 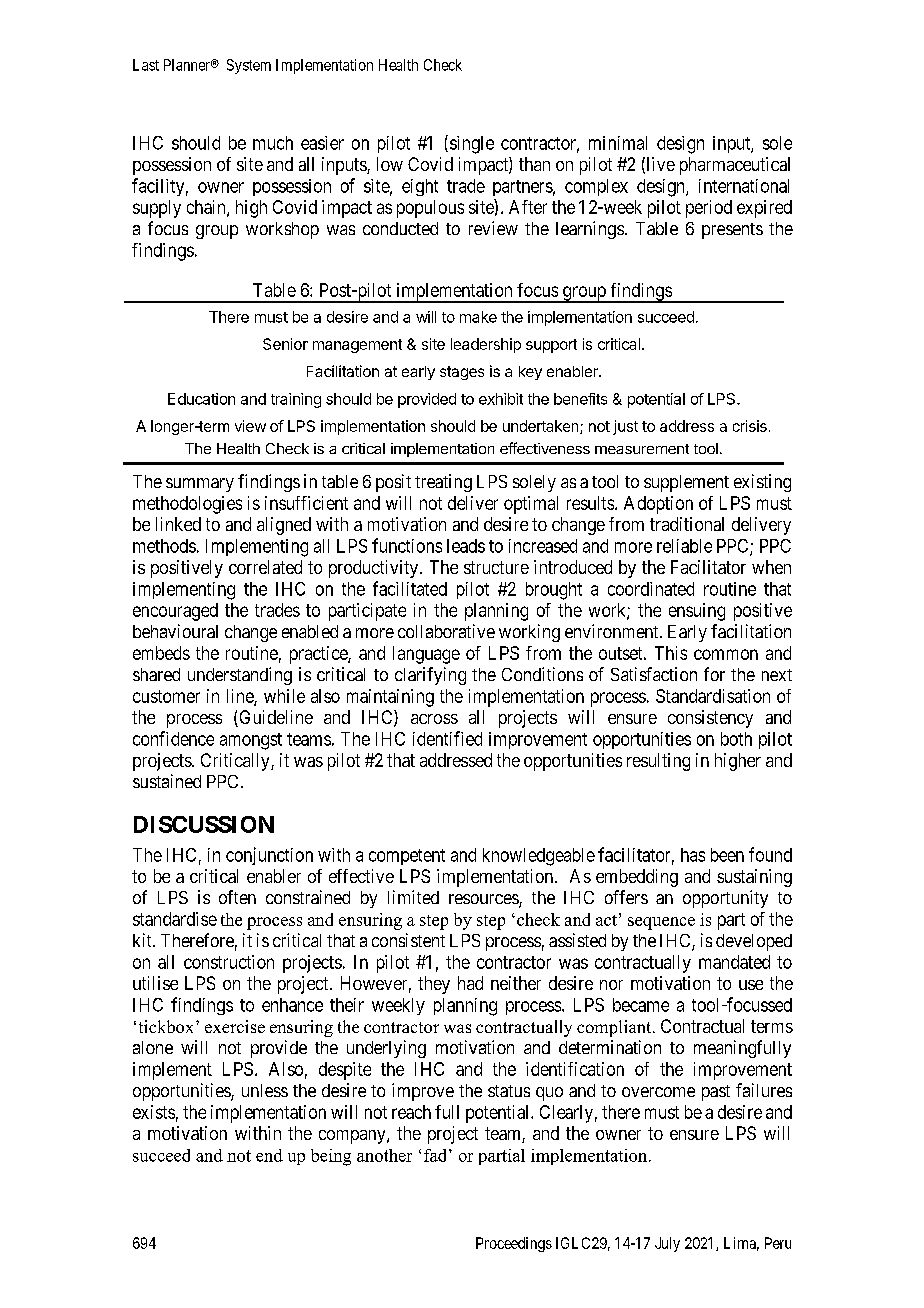 I want to click on System, so click(x=249, y=66).
